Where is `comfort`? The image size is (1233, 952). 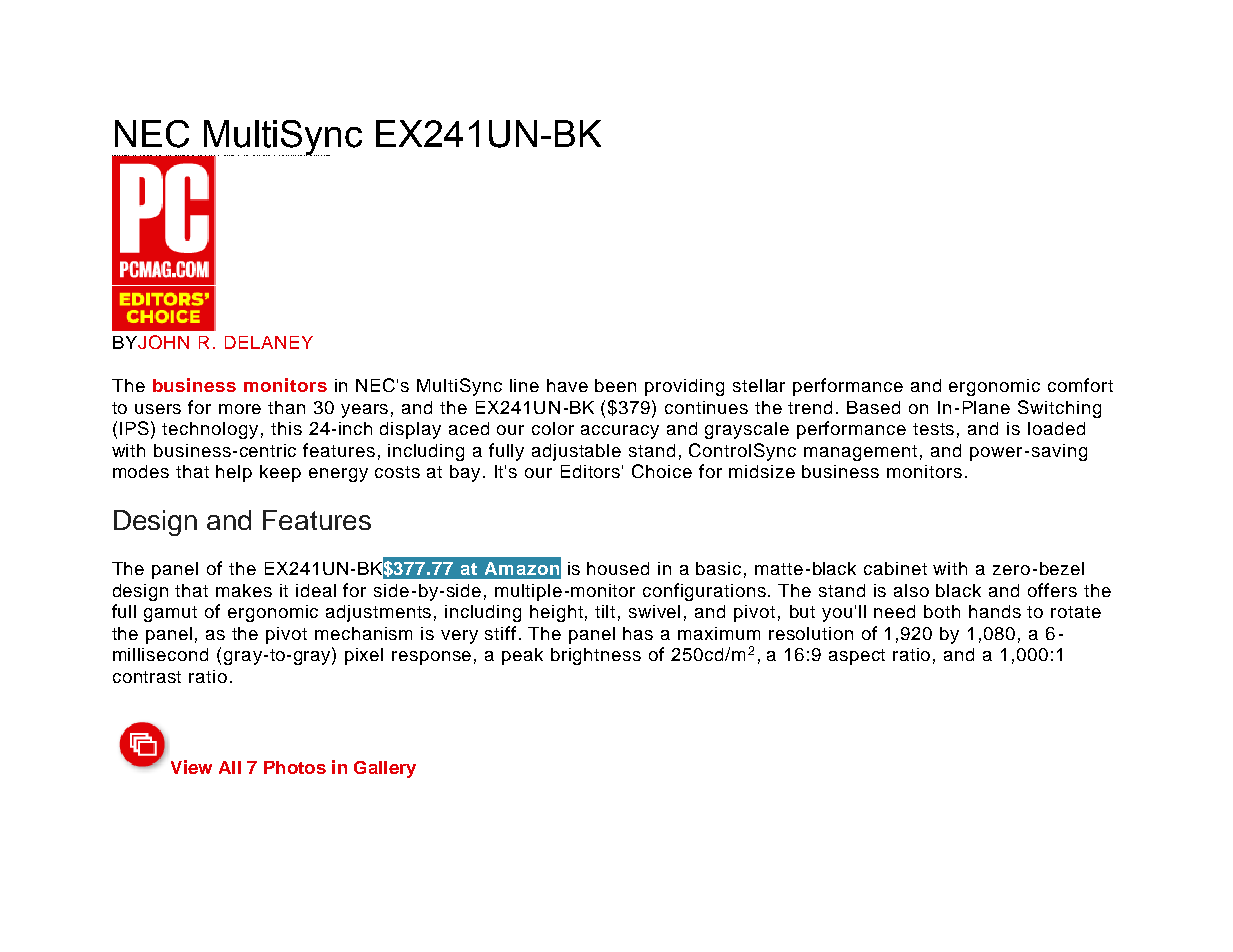
comfort is located at coordinates (1080, 385).
